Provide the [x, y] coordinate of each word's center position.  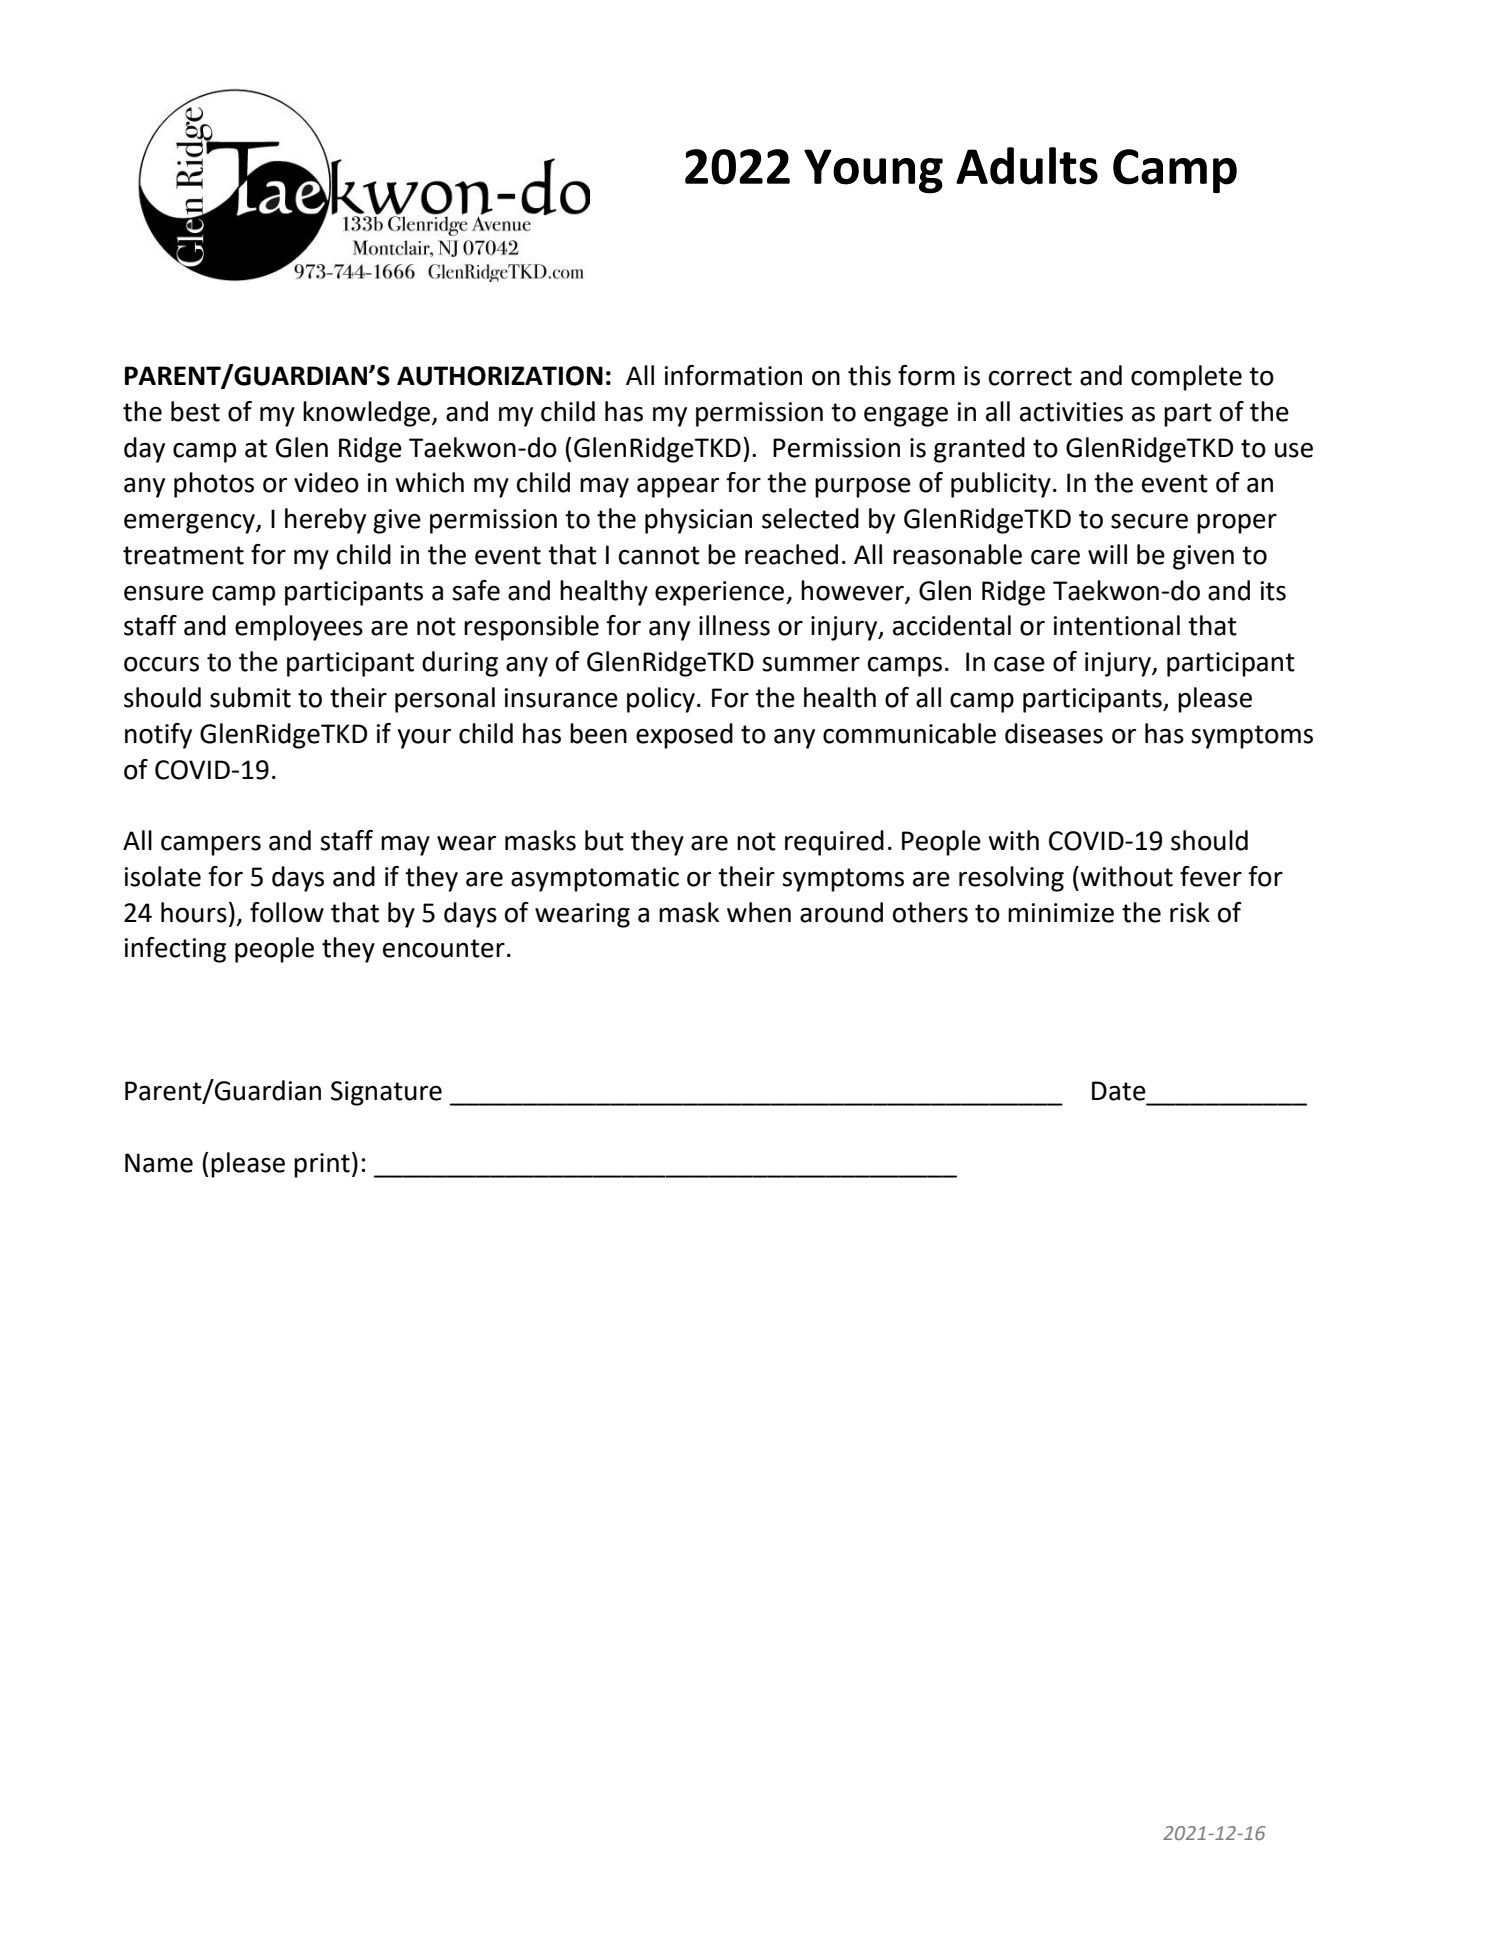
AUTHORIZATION [500, 376]
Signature [386, 1093]
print [322, 1165]
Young [873, 171]
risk [1190, 912]
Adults [1027, 166]
